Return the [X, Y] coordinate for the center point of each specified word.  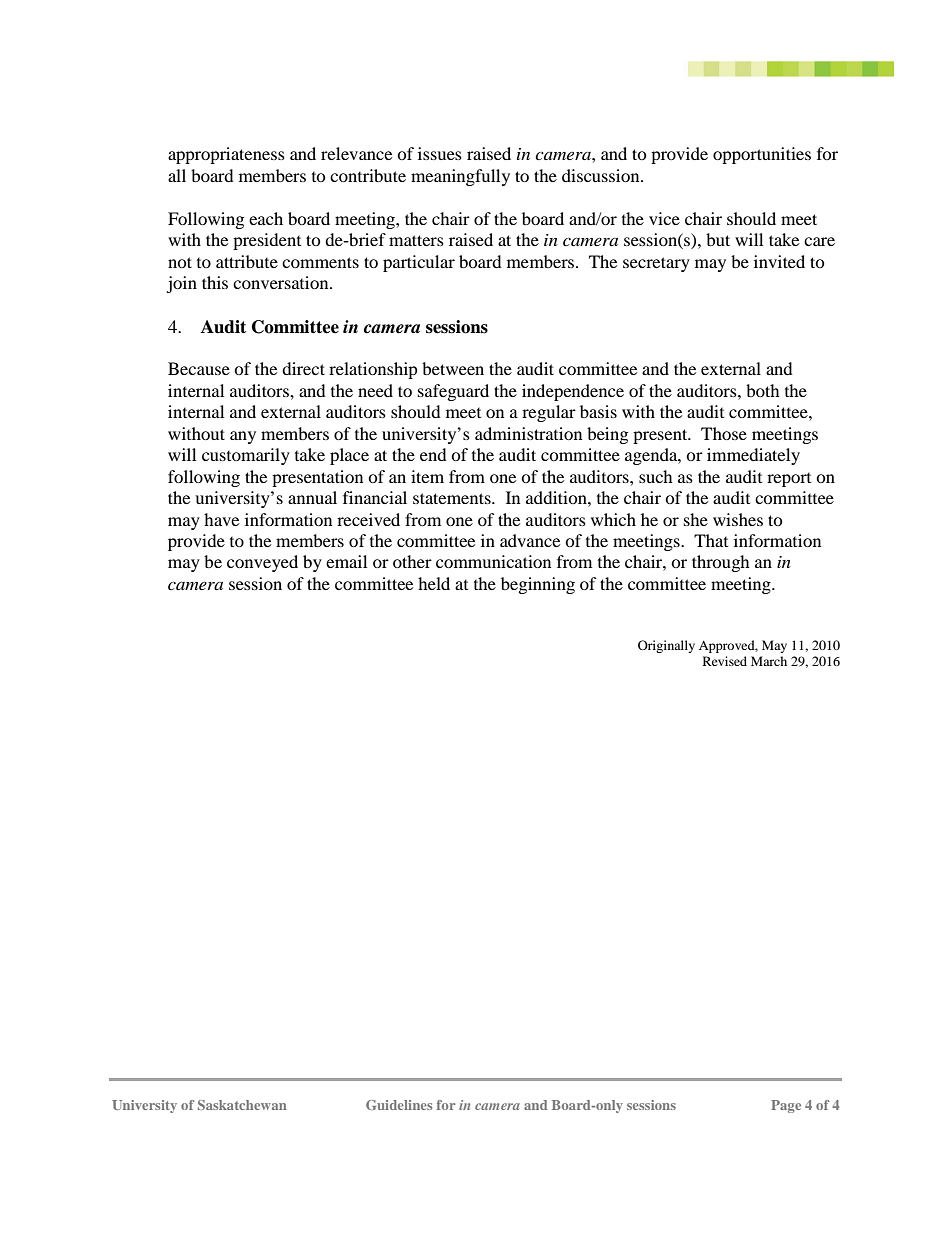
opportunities [762, 155]
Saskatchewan [242, 1105]
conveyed [262, 563]
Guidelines [399, 1105]
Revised [725, 661]
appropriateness [226, 155]
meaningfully [460, 177]
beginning [538, 585]
